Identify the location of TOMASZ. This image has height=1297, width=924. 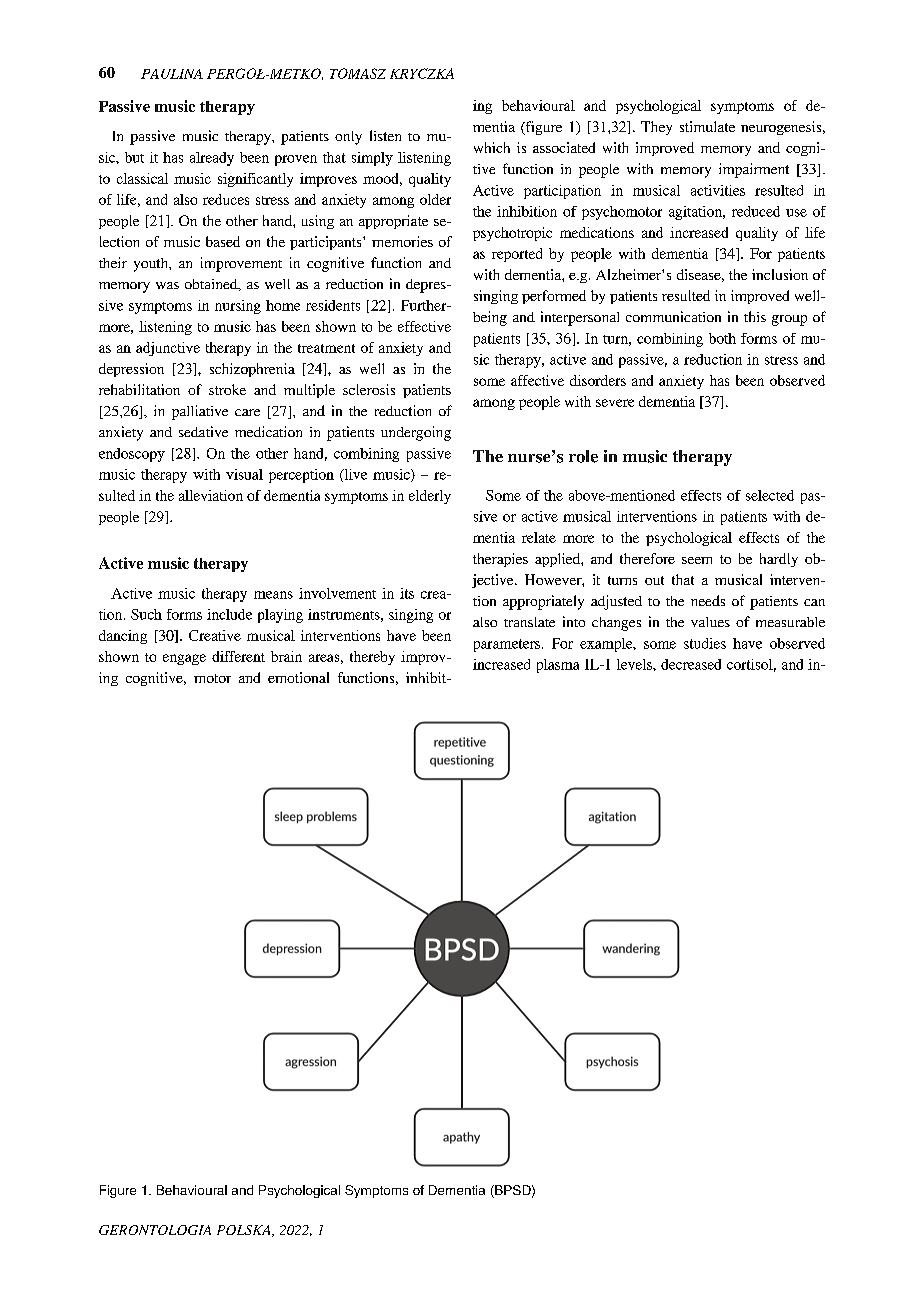
(358, 73).
